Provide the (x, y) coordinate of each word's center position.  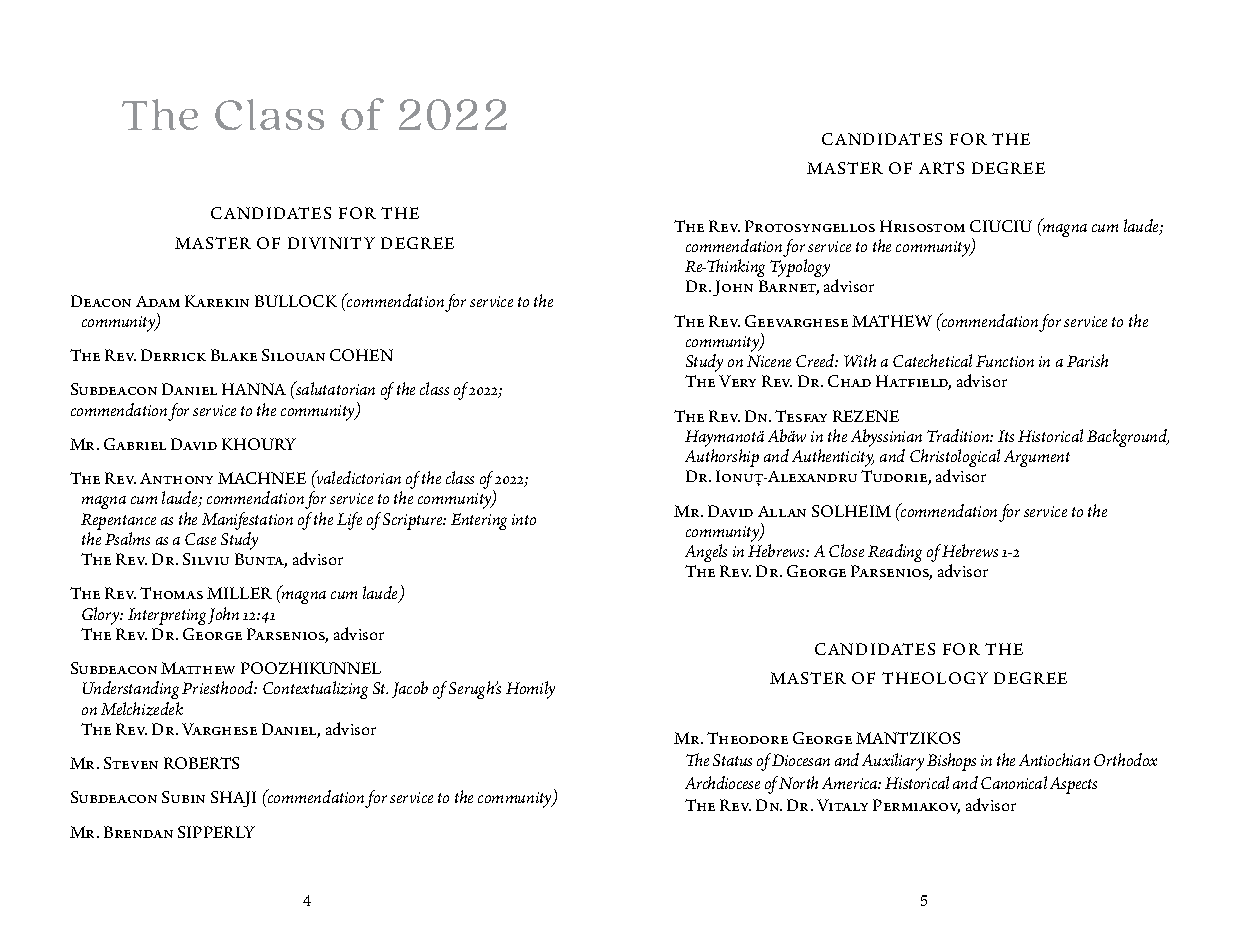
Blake (234, 355)
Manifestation (247, 521)
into (524, 519)
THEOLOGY (935, 678)
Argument (1037, 458)
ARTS (941, 168)
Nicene (769, 361)
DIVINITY (331, 243)
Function (1005, 361)
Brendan (138, 832)
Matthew (198, 668)
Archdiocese (722, 782)
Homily (530, 690)
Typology (800, 268)
